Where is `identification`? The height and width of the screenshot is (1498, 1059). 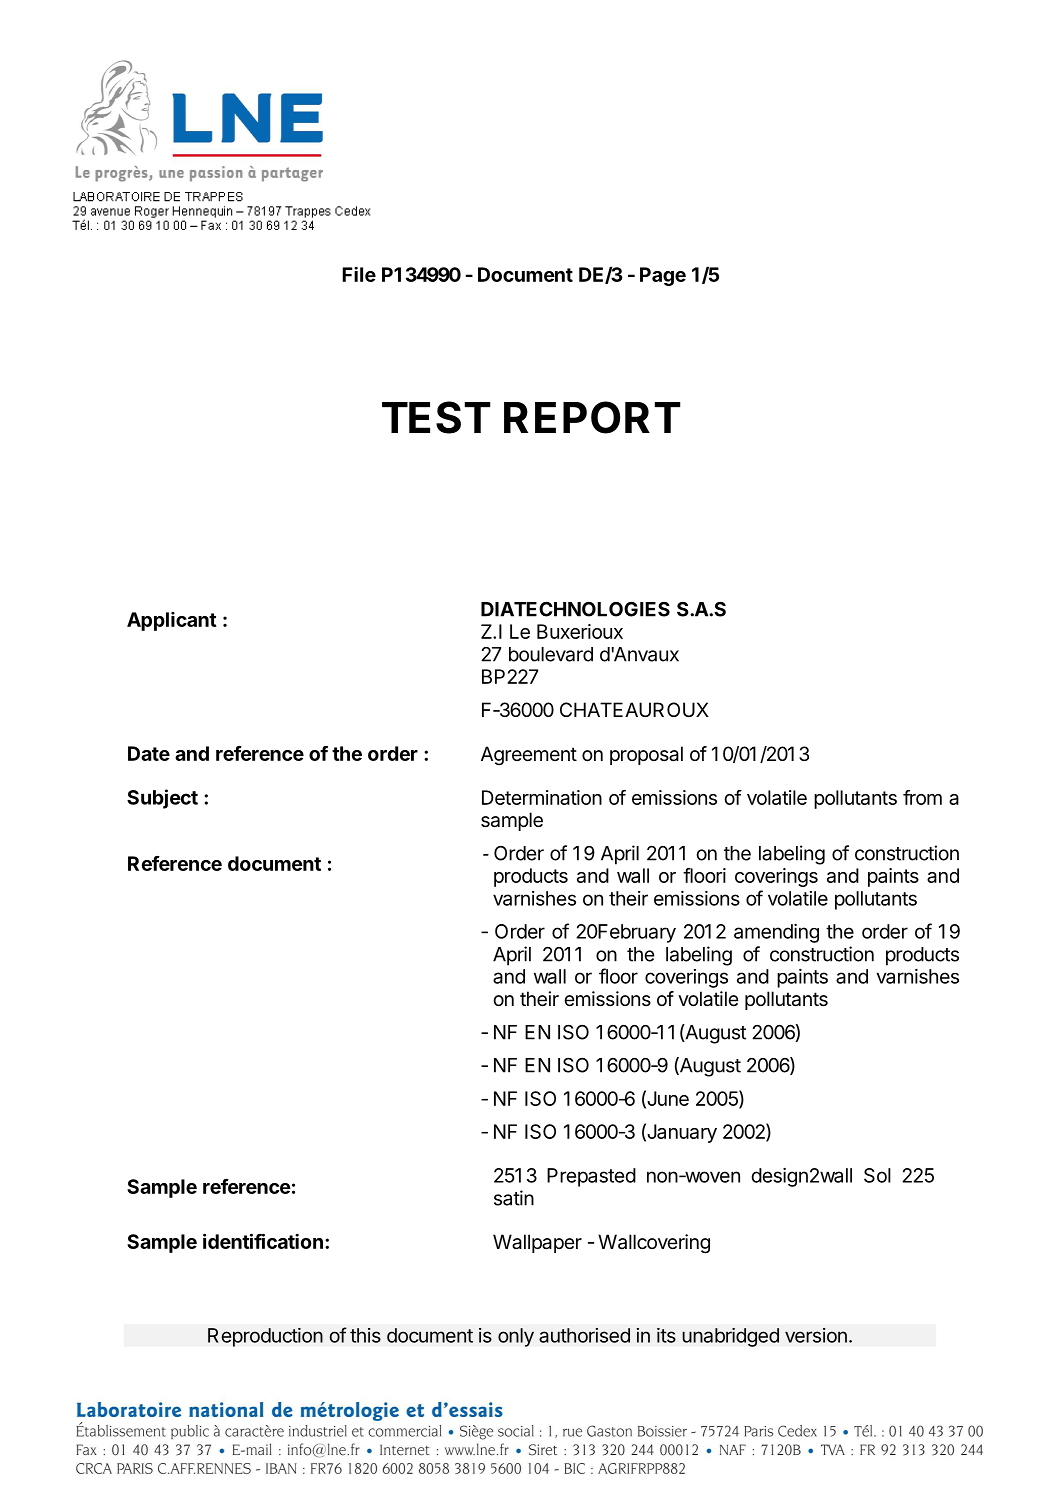
identification is located at coordinates (263, 1241).
